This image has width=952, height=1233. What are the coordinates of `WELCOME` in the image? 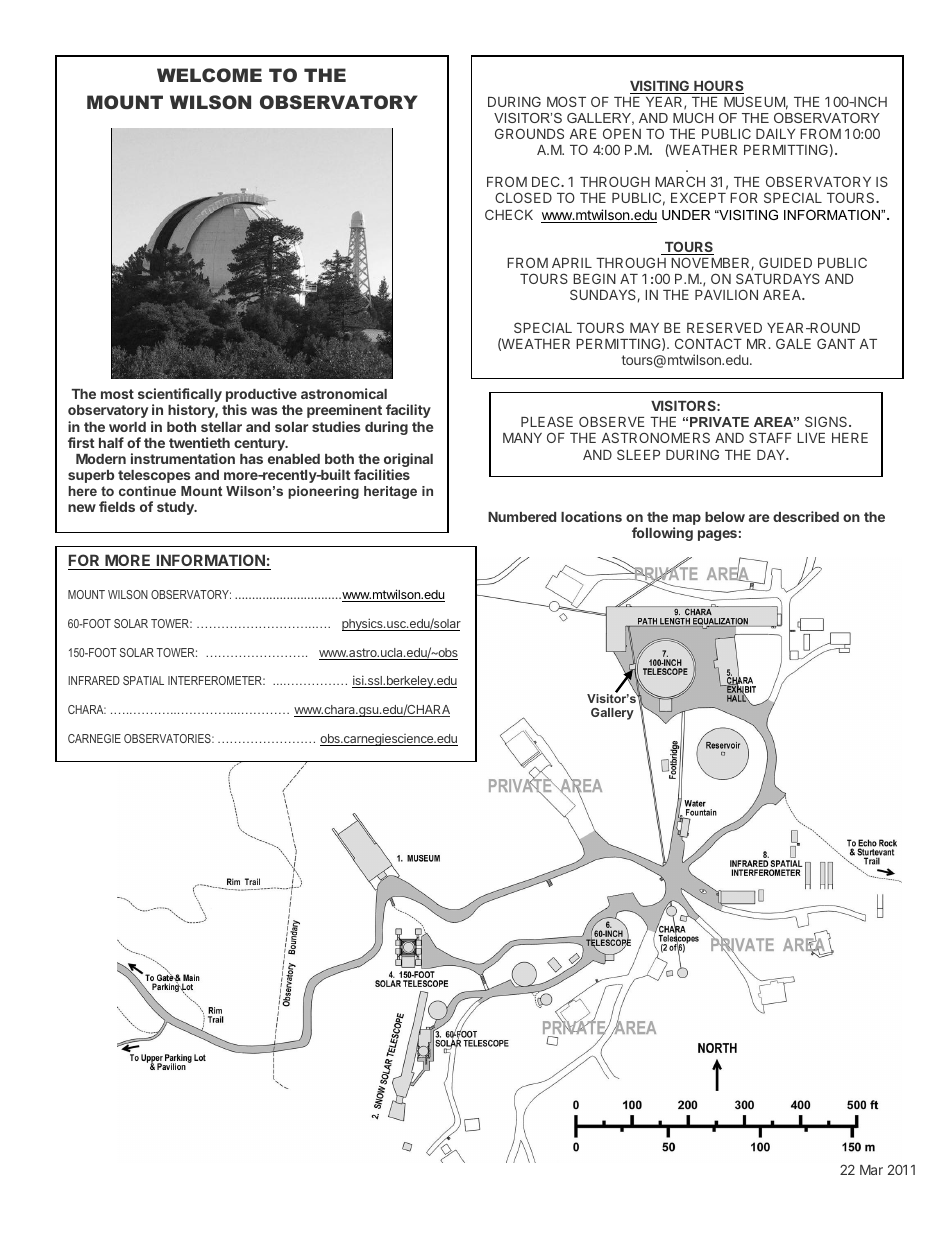 It's located at (209, 75).
